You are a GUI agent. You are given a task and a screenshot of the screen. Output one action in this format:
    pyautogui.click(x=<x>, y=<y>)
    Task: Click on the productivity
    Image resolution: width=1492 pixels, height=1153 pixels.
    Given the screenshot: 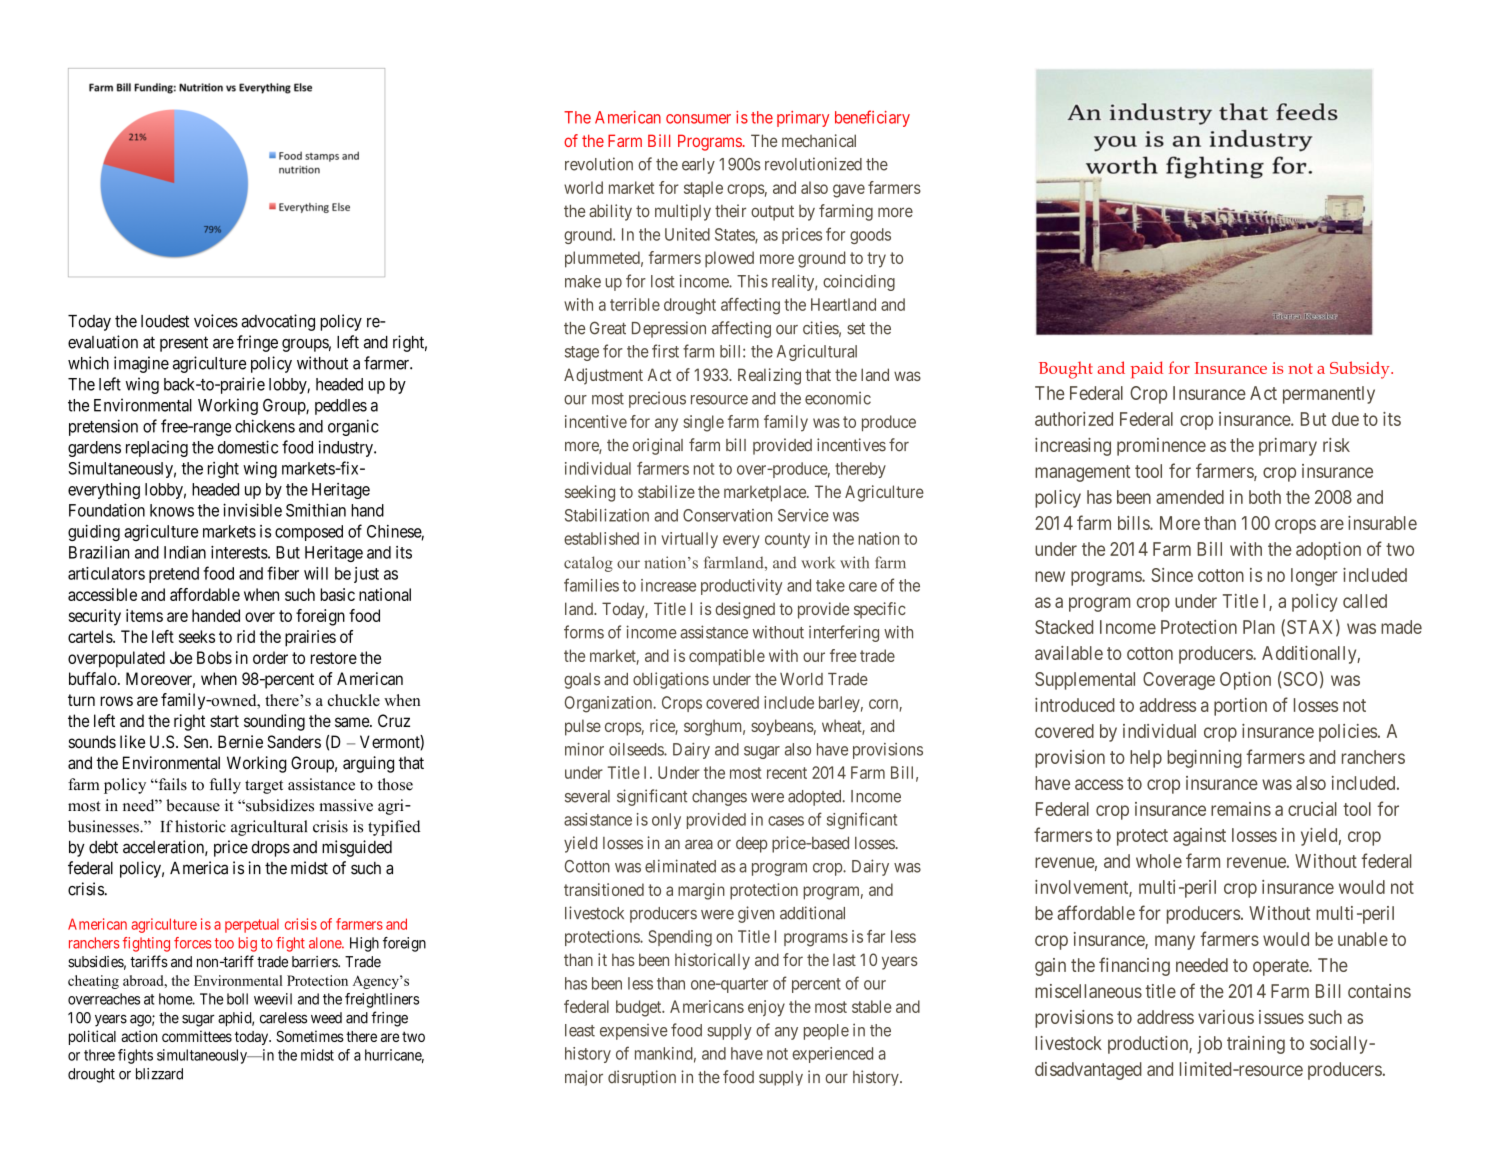 What is the action you would take?
    pyautogui.click(x=741, y=587)
